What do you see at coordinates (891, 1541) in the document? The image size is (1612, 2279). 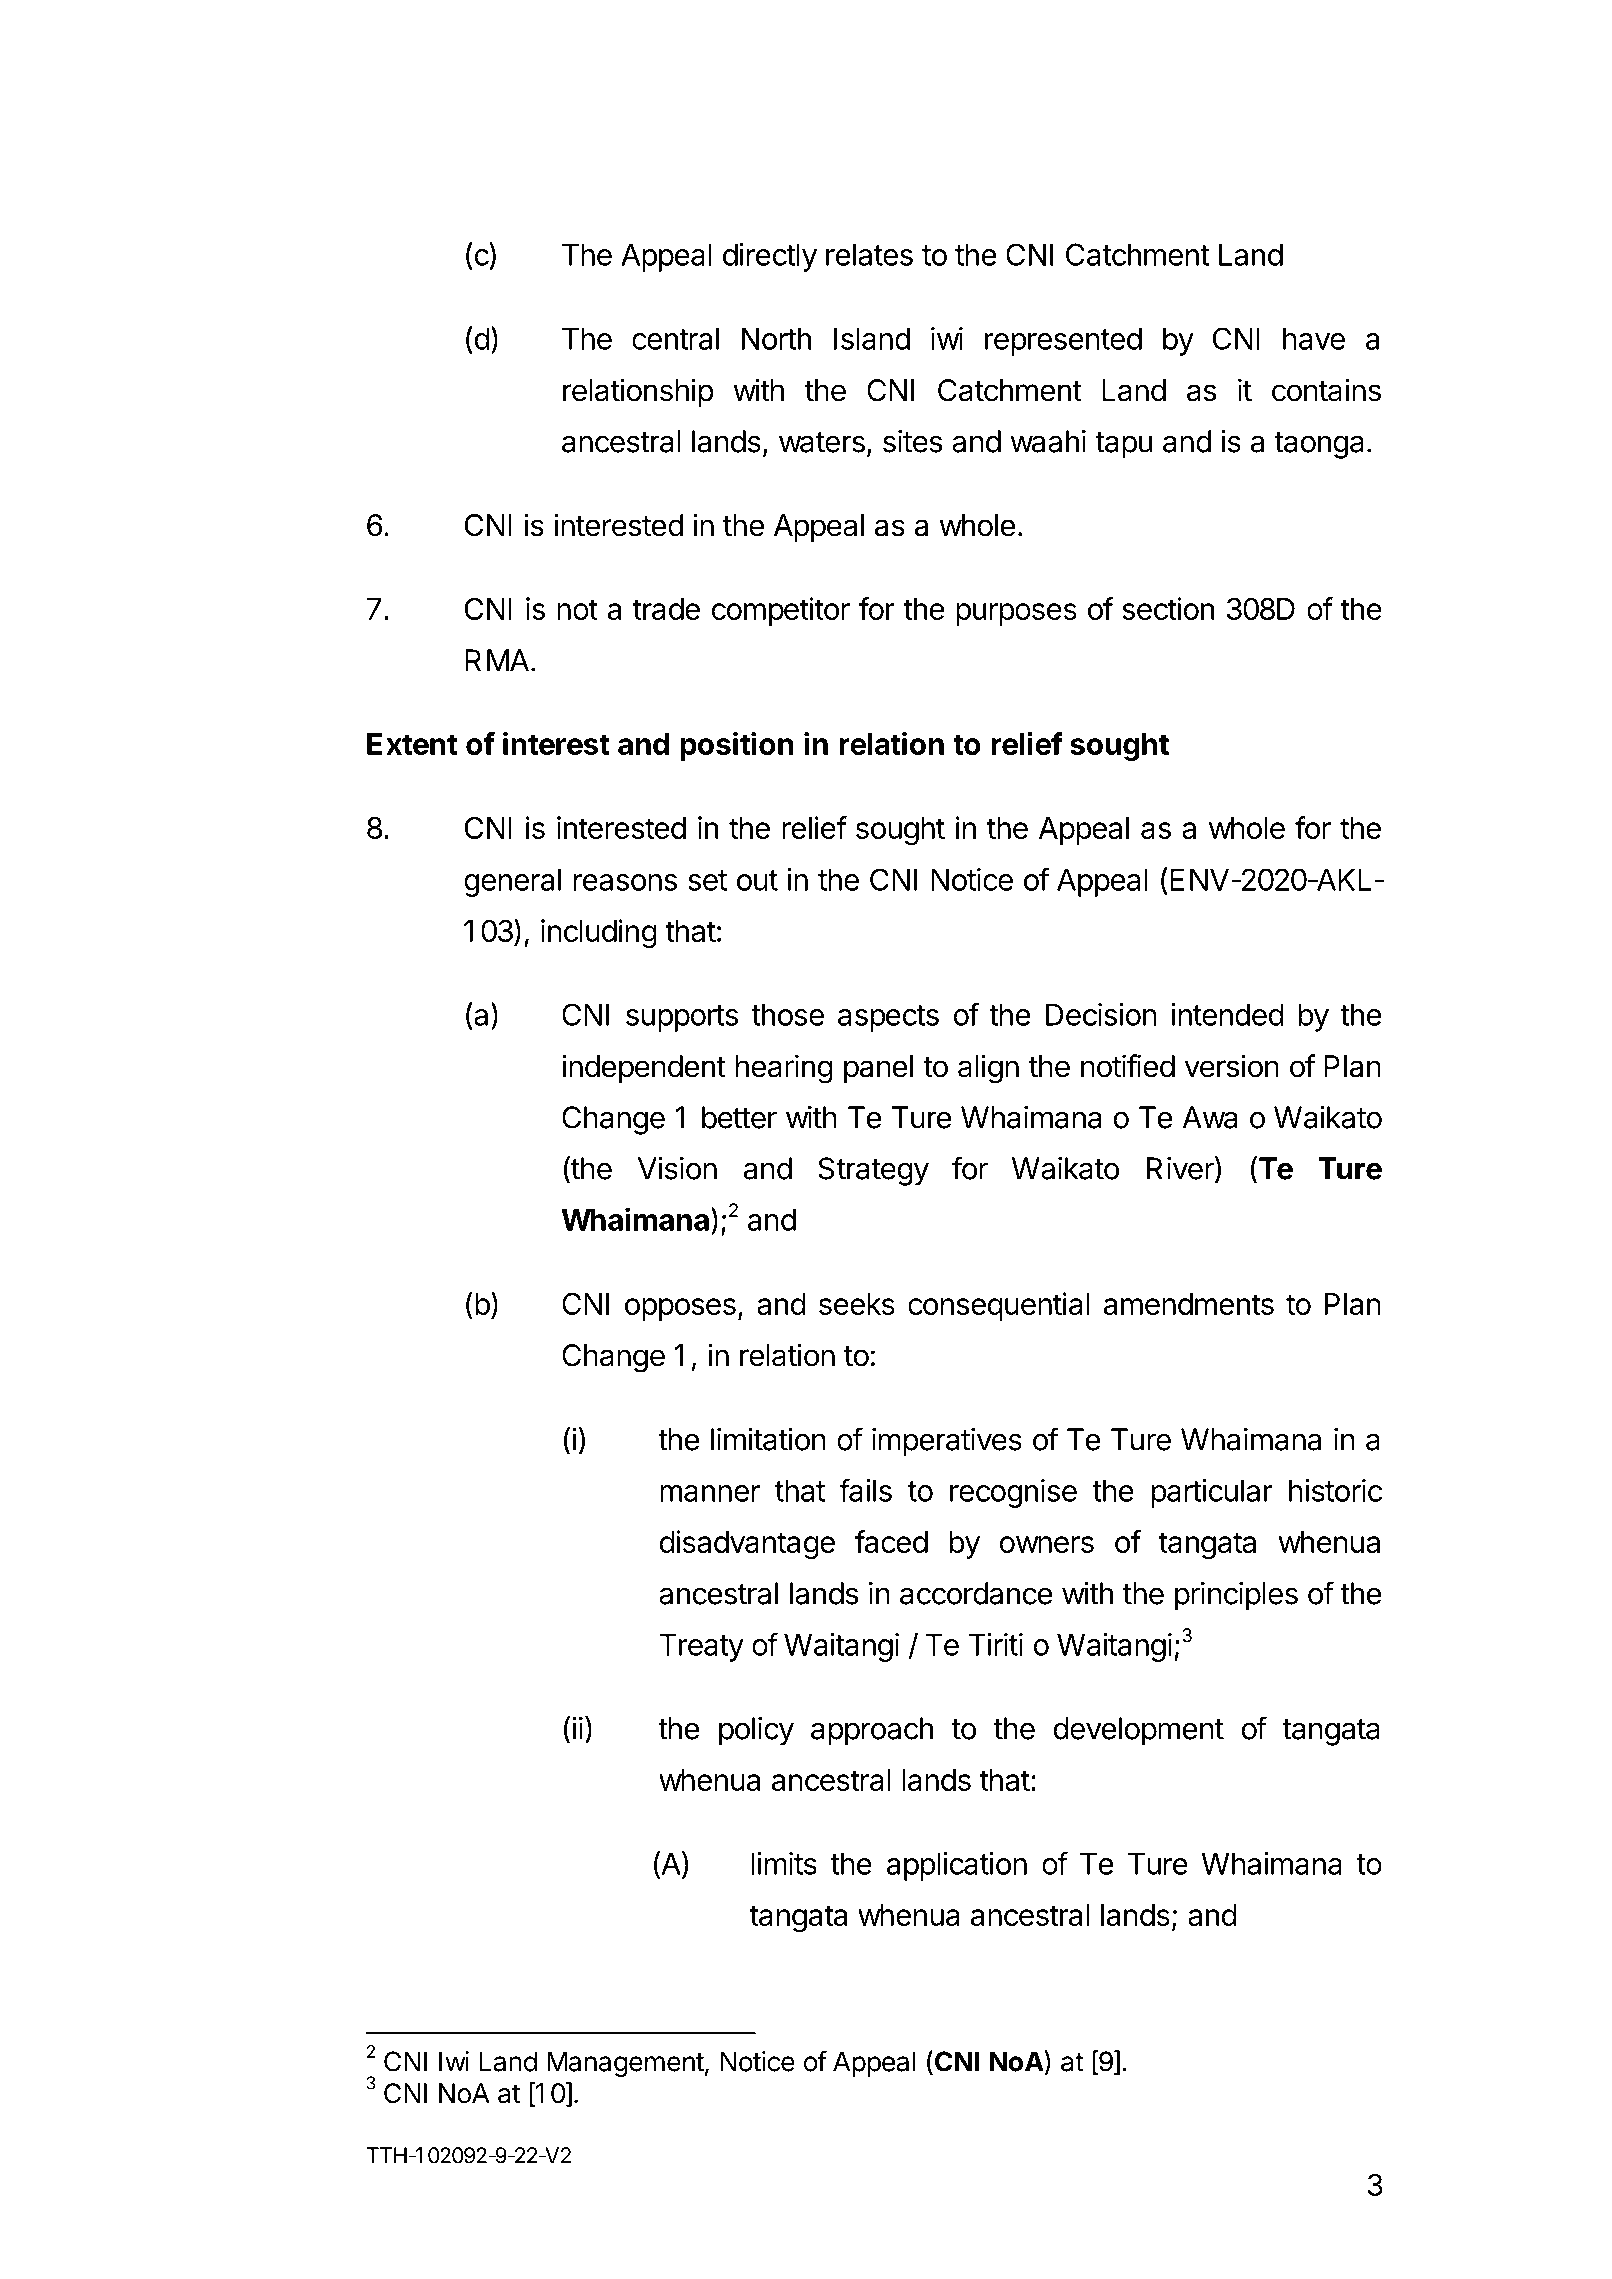 I see `faced` at bounding box center [891, 1541].
